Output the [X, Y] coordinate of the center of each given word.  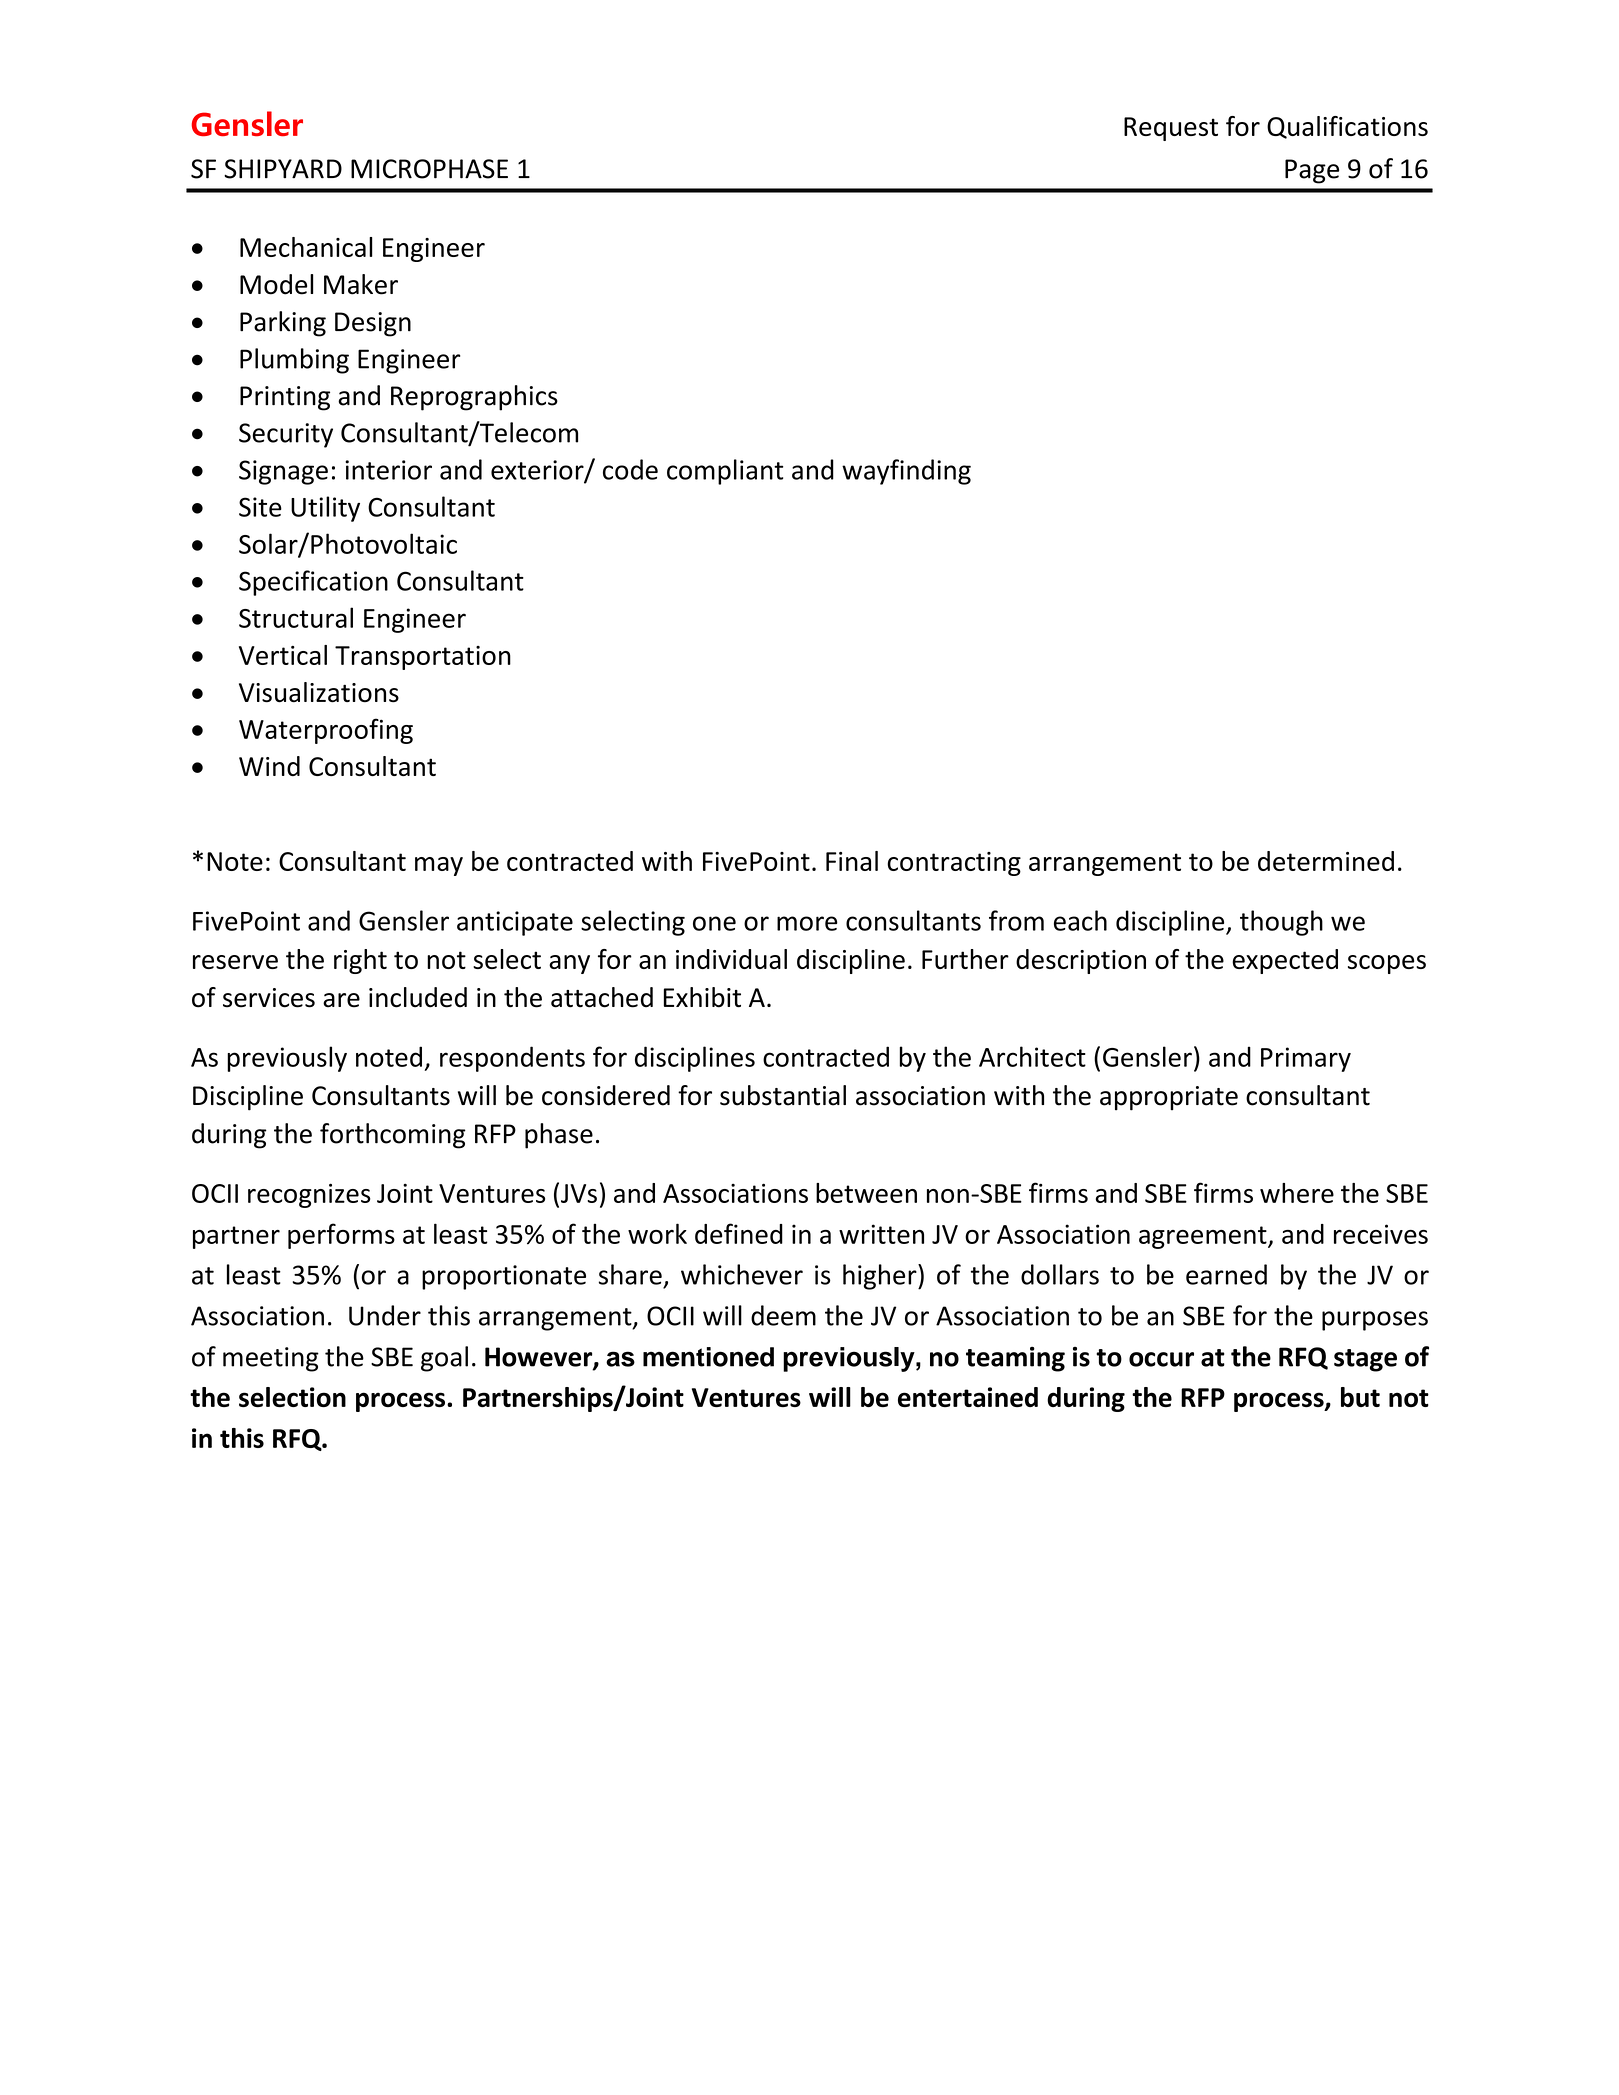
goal [444, 1359]
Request [1171, 129]
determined [1326, 861]
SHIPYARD [283, 169]
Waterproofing [326, 731]
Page [1312, 171]
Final [852, 861]
